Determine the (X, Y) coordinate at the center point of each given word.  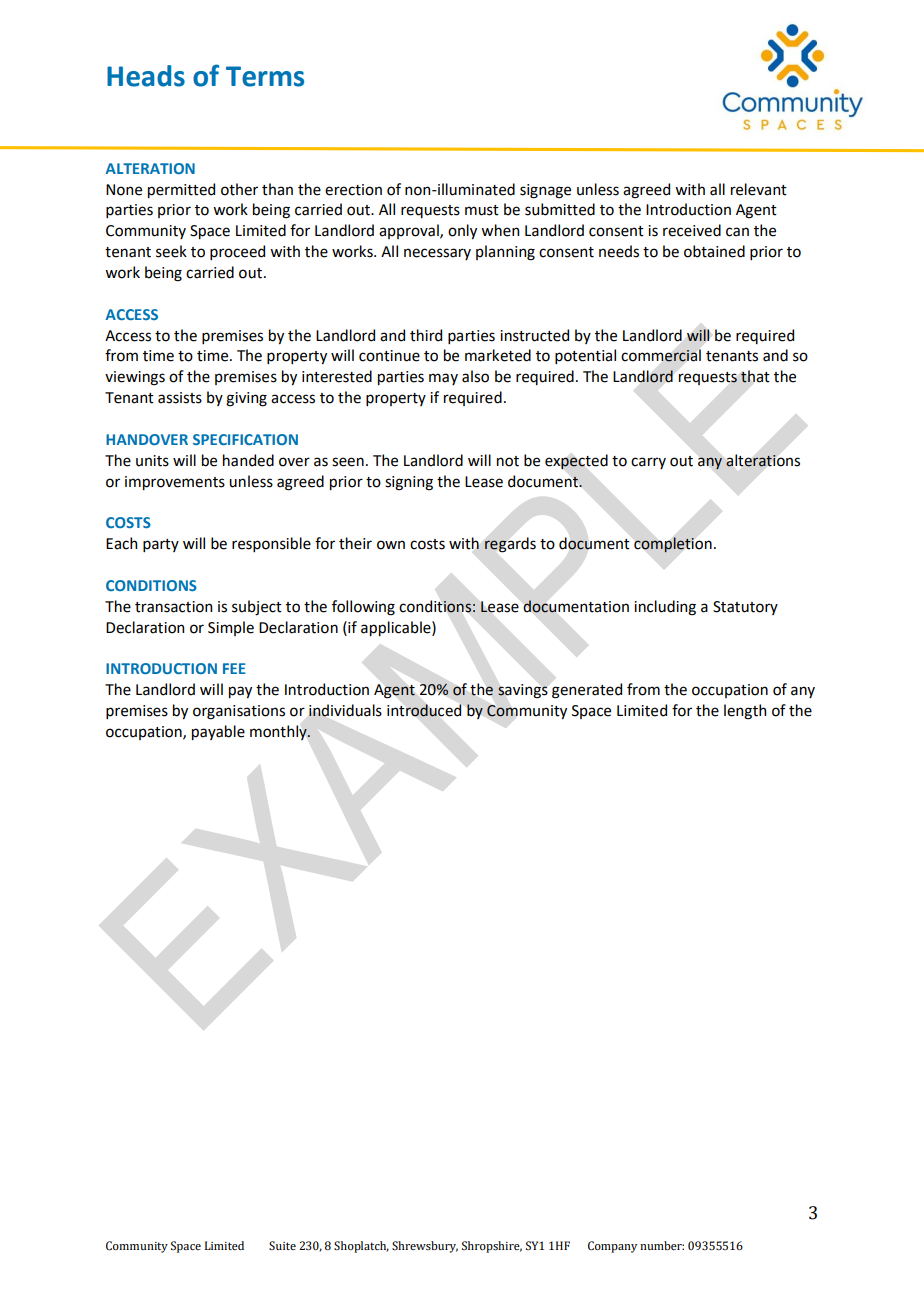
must (482, 210)
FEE (234, 668)
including (665, 608)
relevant (759, 189)
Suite (282, 1245)
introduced (424, 710)
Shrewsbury (425, 1247)
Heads (146, 76)
